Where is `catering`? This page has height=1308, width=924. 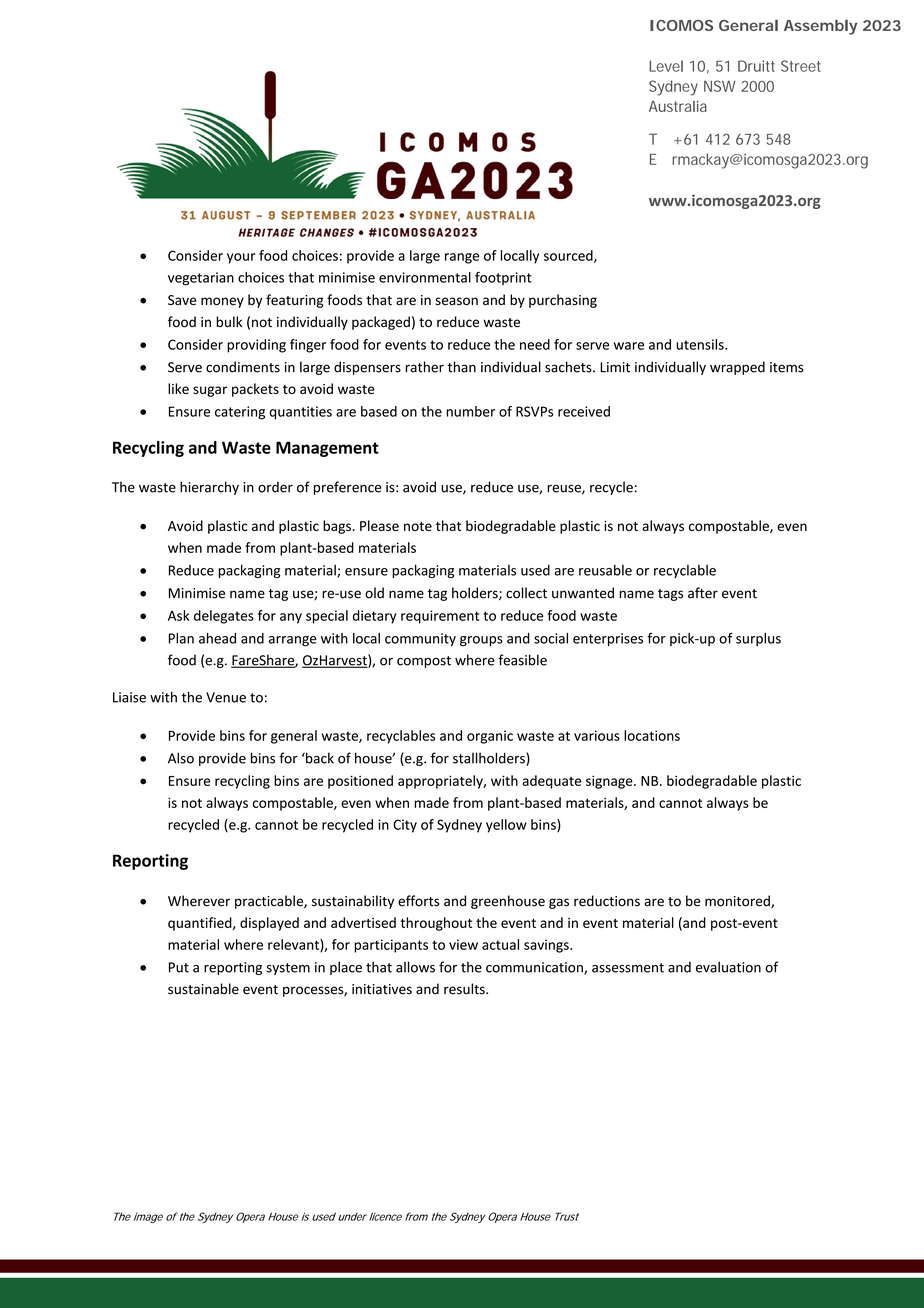
catering is located at coordinates (240, 413).
